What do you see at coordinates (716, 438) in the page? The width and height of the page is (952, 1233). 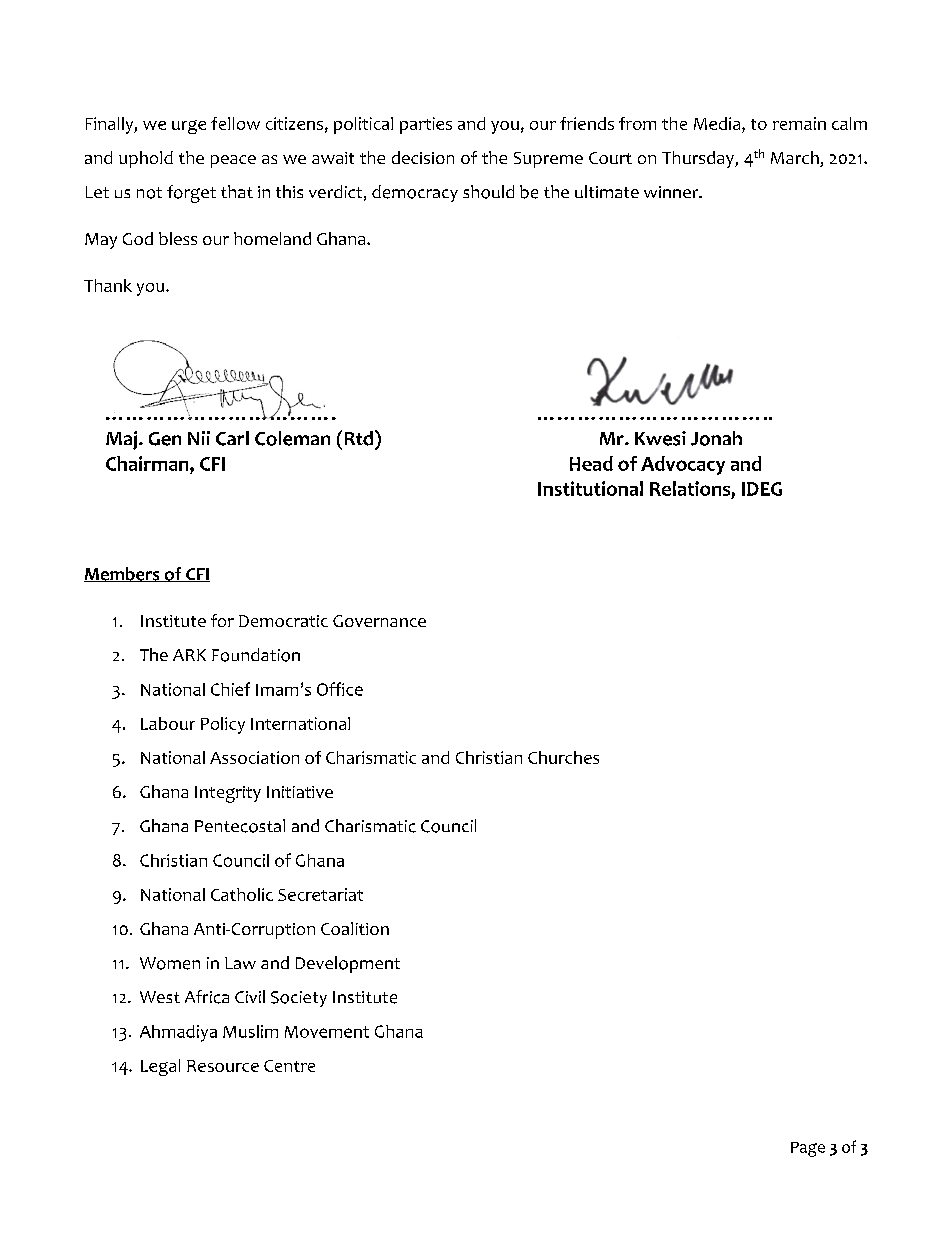 I see `Jonah` at bounding box center [716, 438].
